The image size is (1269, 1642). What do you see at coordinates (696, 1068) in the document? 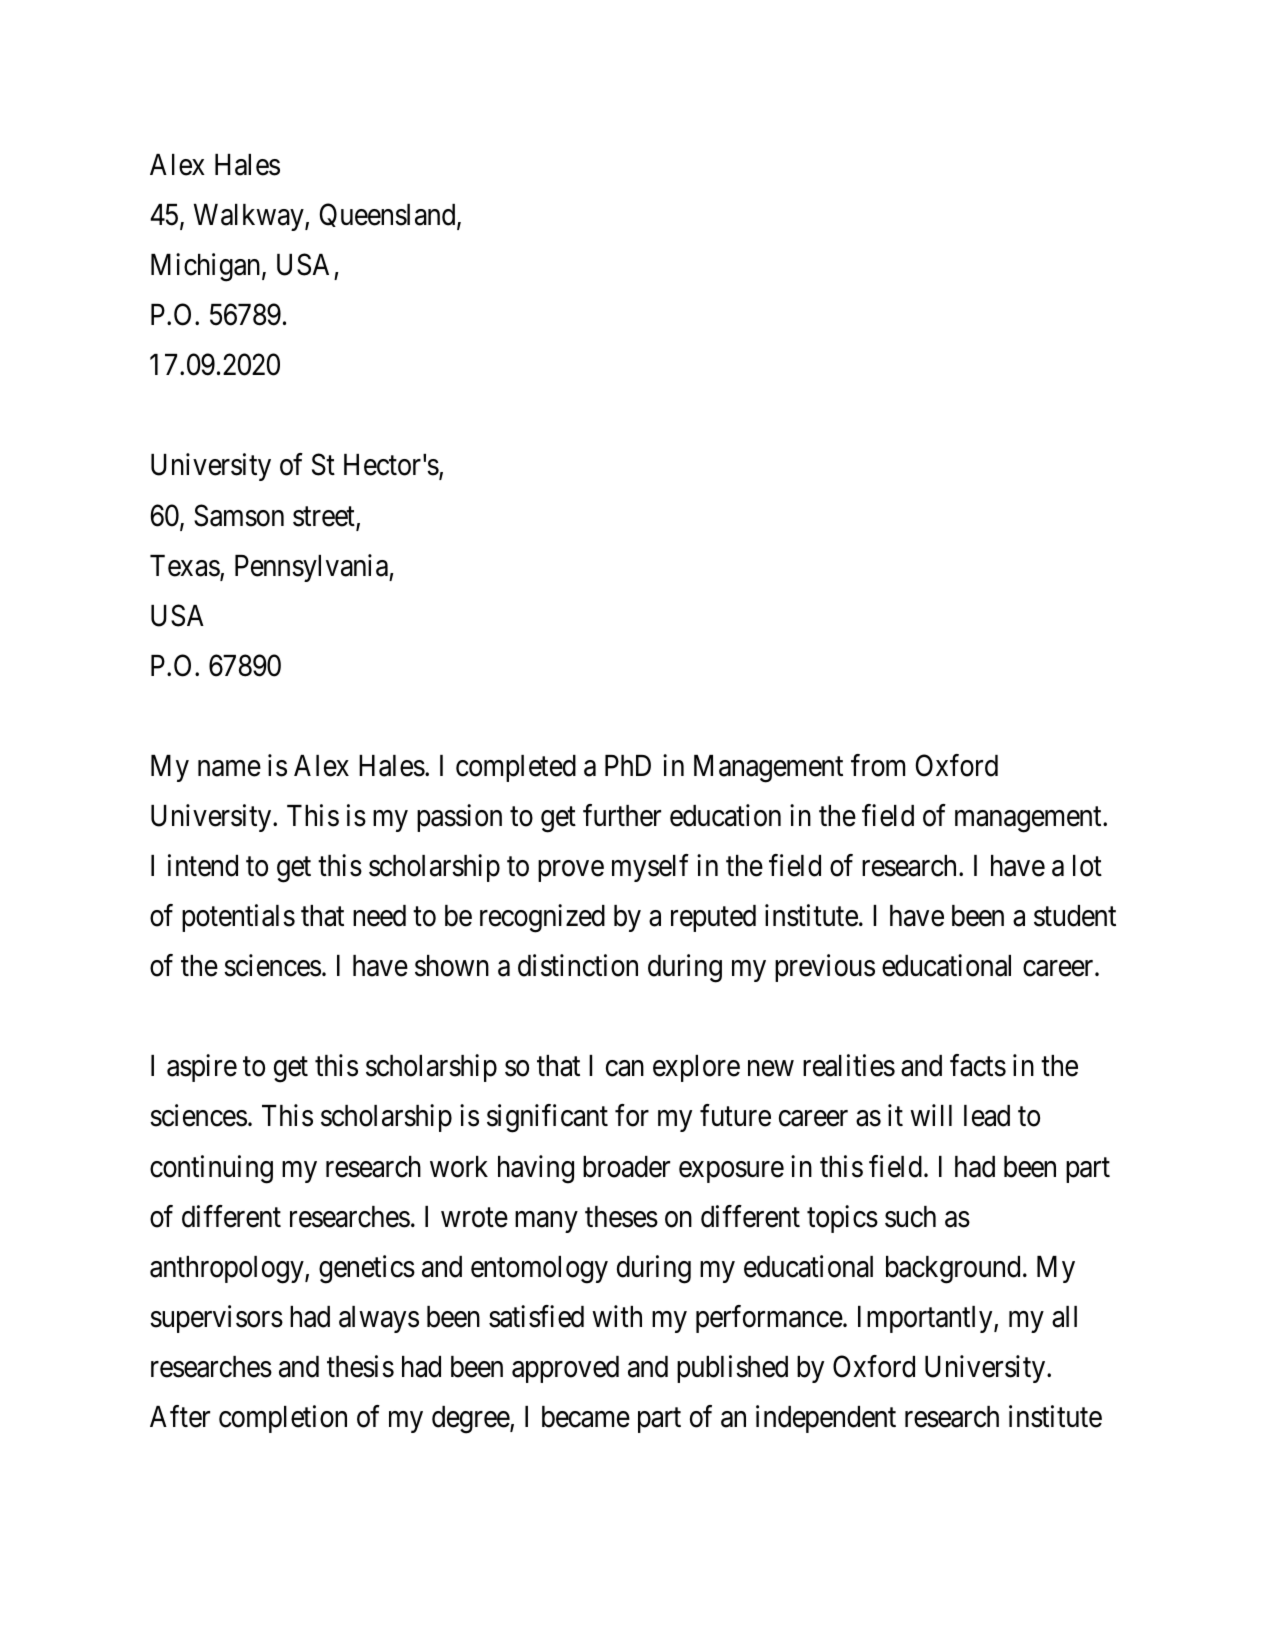
I see `explore` at bounding box center [696, 1068].
